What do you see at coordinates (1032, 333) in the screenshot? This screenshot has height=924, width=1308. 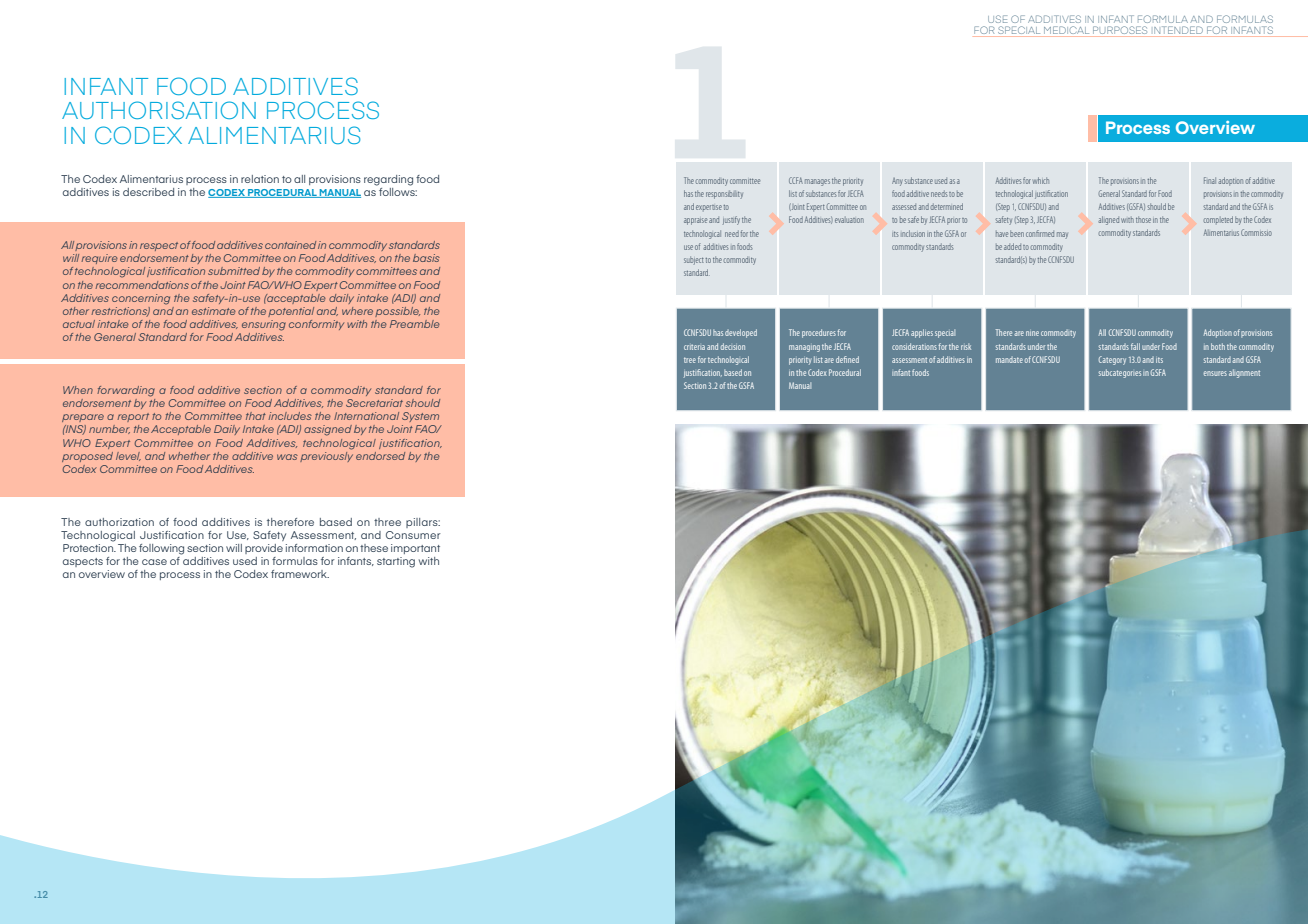 I see `nine` at bounding box center [1032, 333].
